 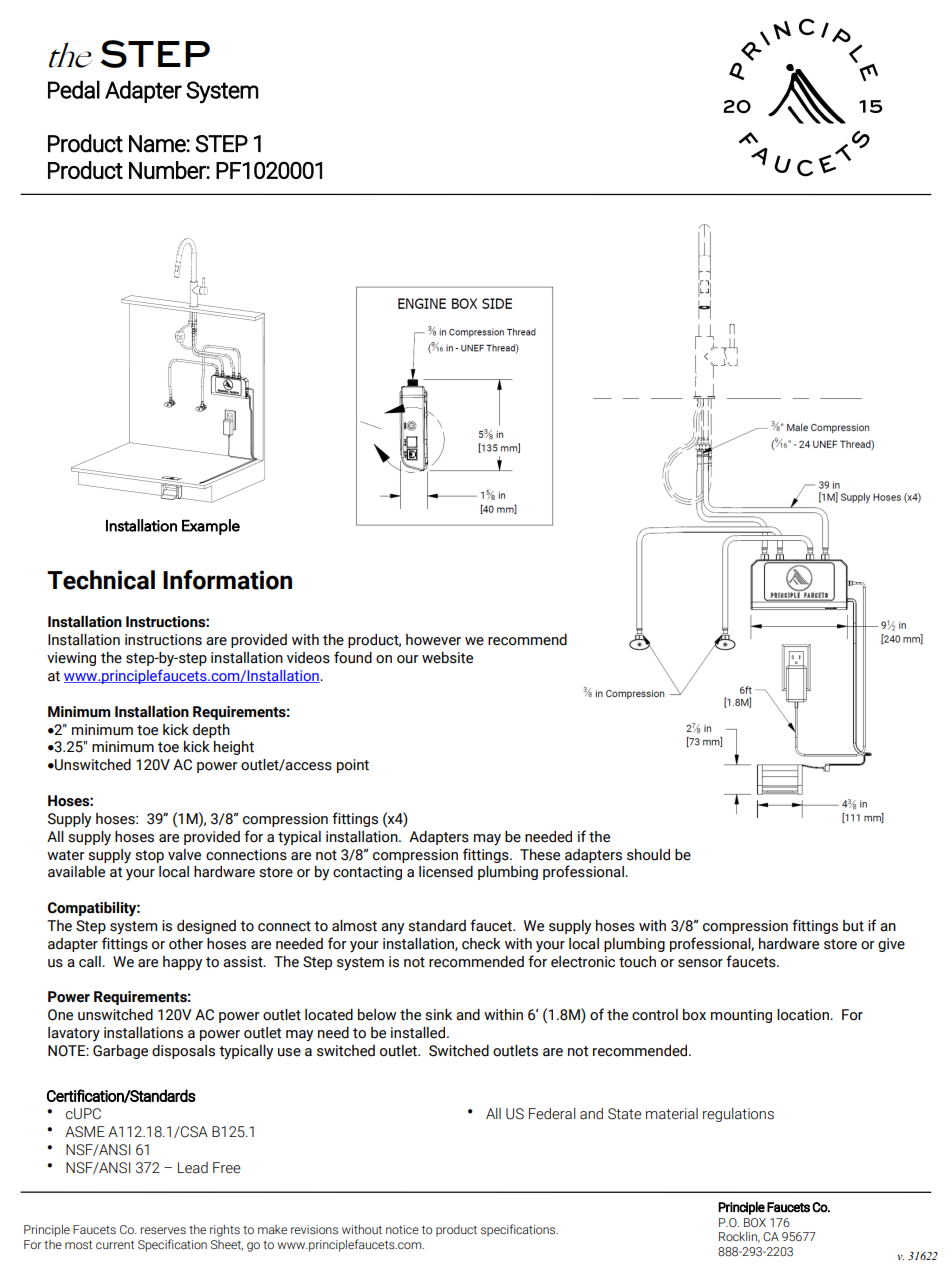 What do you see at coordinates (648, 855) in the screenshot?
I see `should` at bounding box center [648, 855].
